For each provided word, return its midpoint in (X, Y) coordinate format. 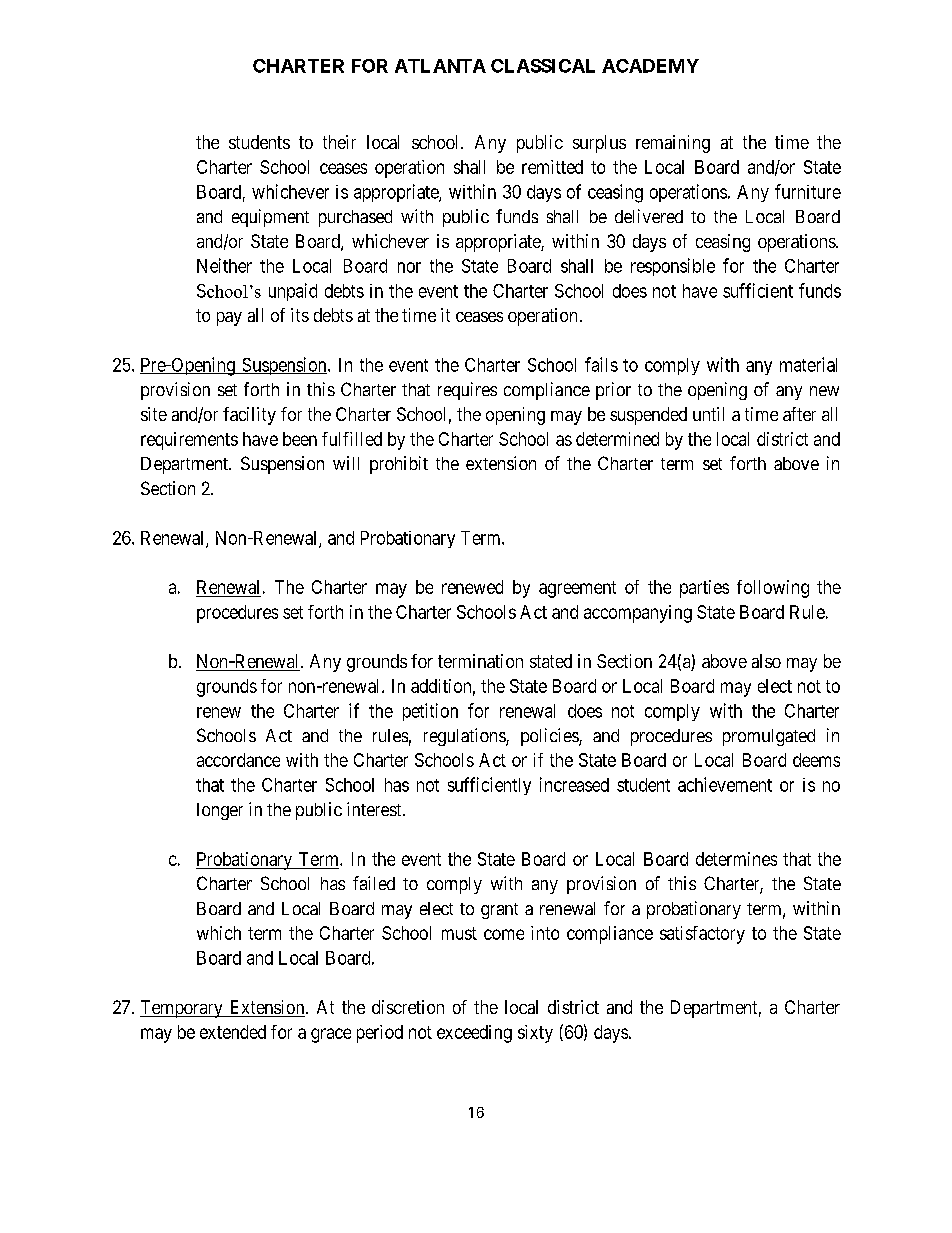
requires (467, 391)
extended (233, 1032)
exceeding (474, 1034)
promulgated (769, 737)
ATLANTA (440, 66)
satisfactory (702, 935)
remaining (673, 144)
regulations (465, 737)
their (339, 142)
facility (249, 416)
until (708, 414)
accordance (238, 760)
